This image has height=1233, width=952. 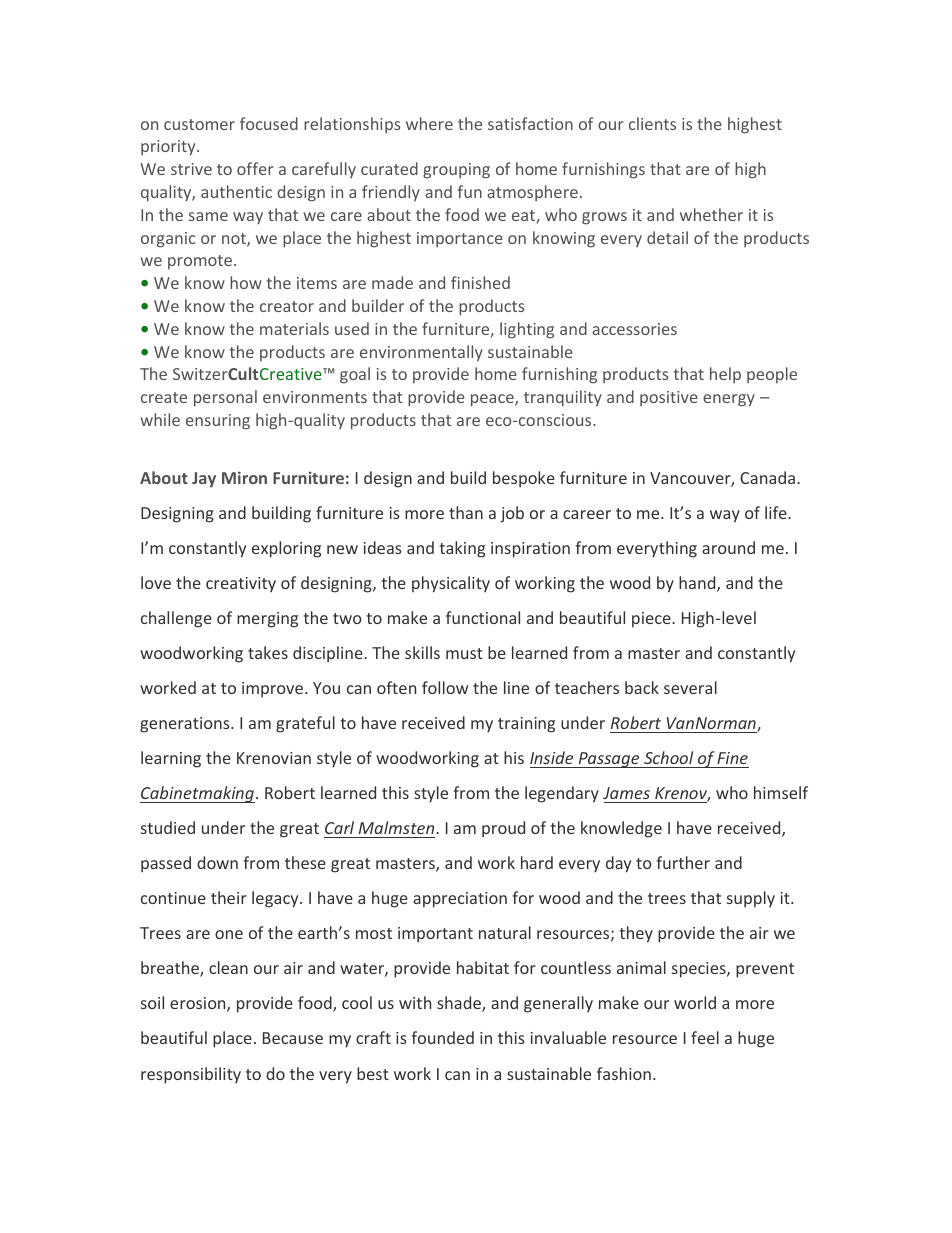 I want to click on offer, so click(x=255, y=168).
